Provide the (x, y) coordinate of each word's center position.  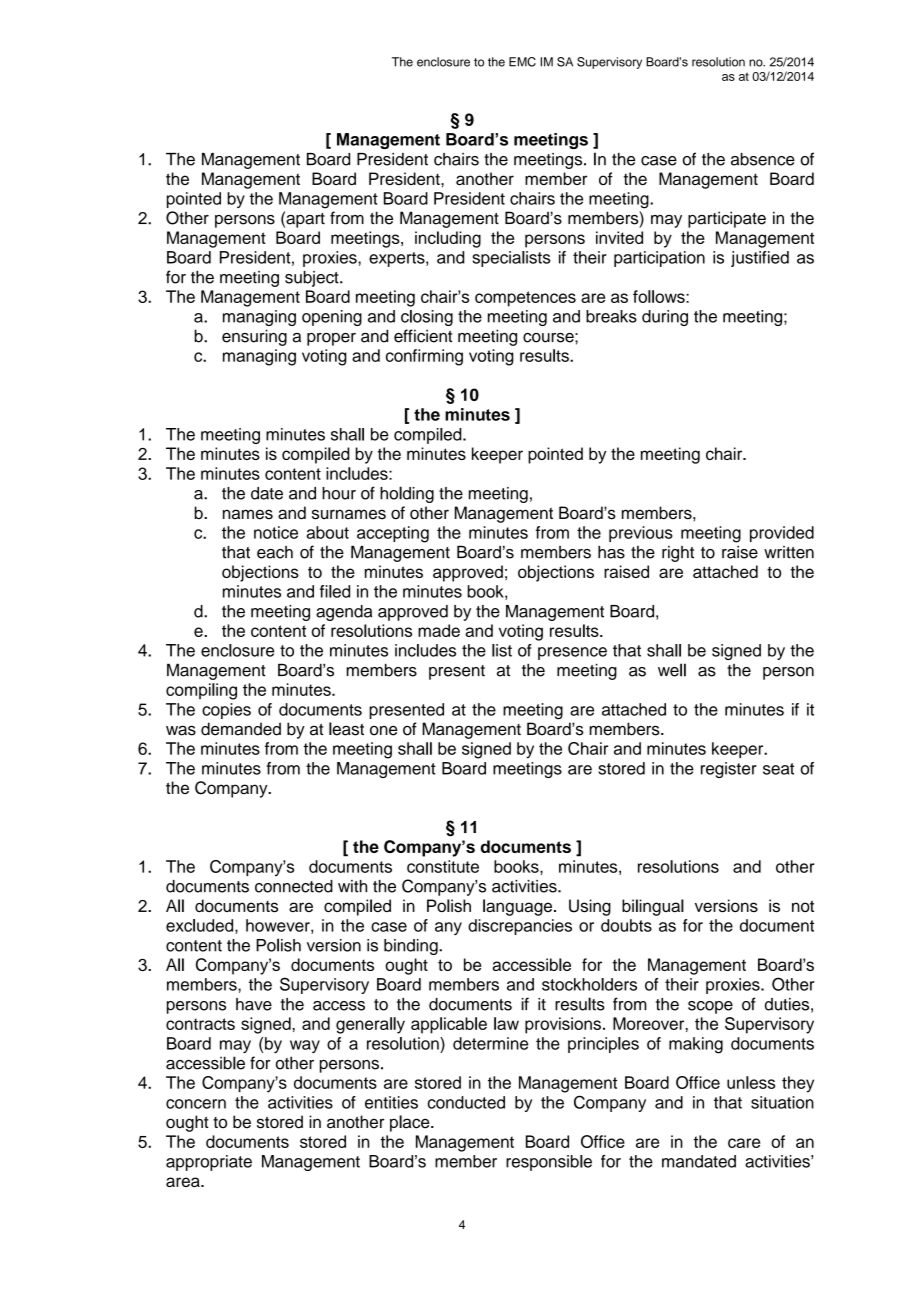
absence (763, 159)
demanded (241, 729)
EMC (522, 62)
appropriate (209, 1163)
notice (276, 532)
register (729, 770)
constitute (443, 866)
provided (782, 534)
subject (313, 279)
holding (407, 494)
